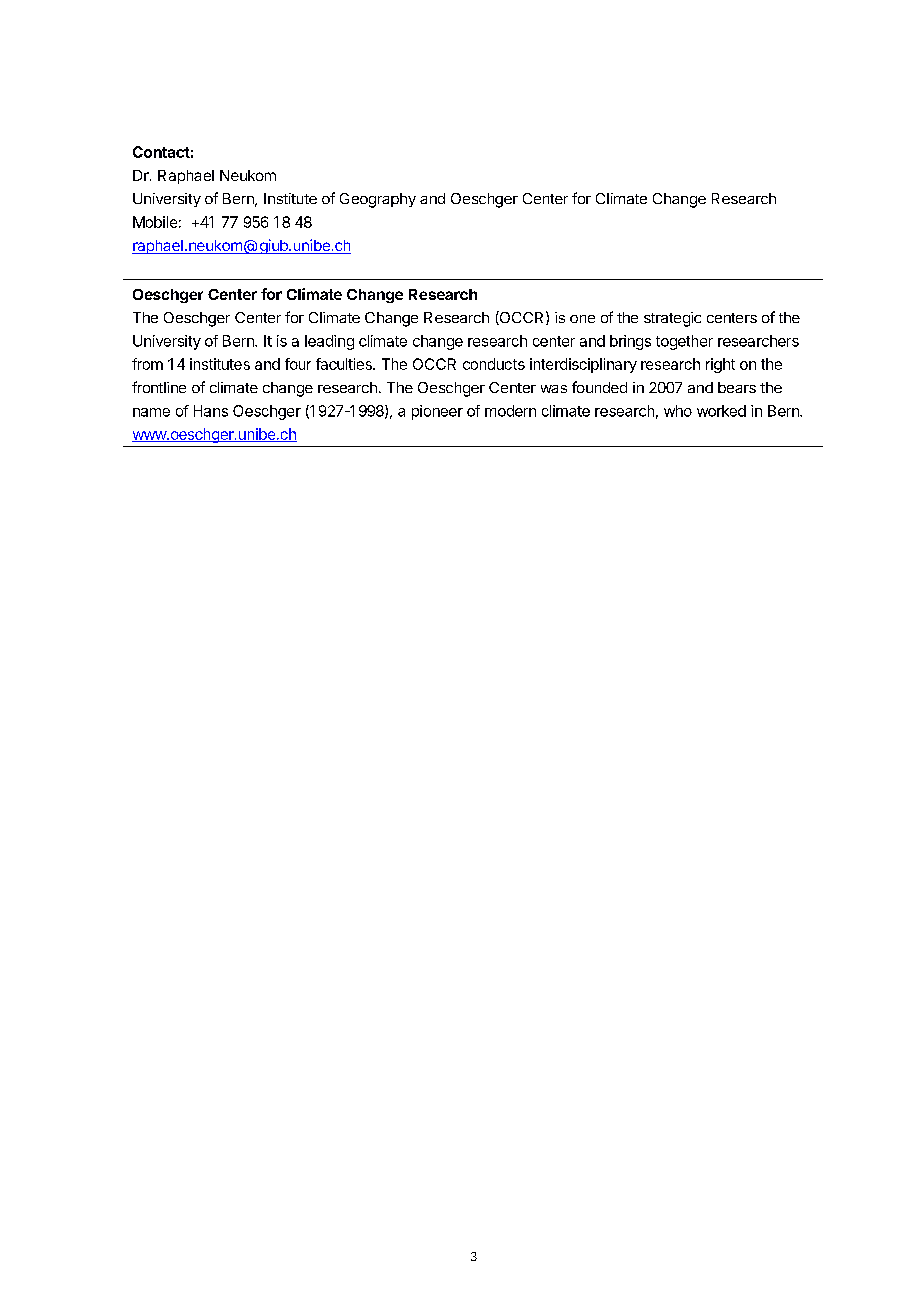 The height and width of the screenshot is (1308, 924). I want to click on from, so click(147, 364).
